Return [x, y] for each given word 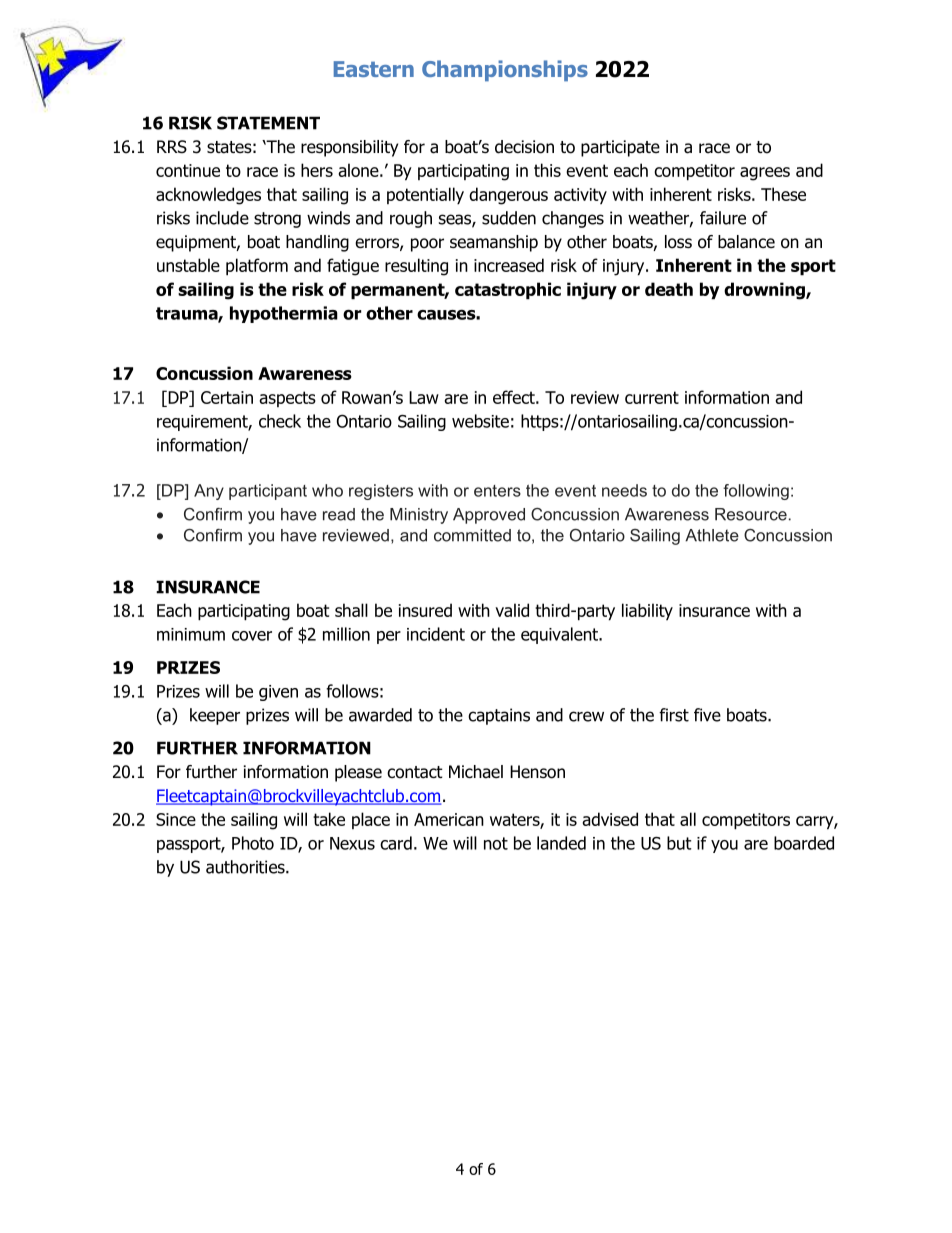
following [756, 492]
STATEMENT [268, 123]
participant [268, 492]
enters [497, 491]
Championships [505, 70]
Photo [253, 843]
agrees [765, 174]
